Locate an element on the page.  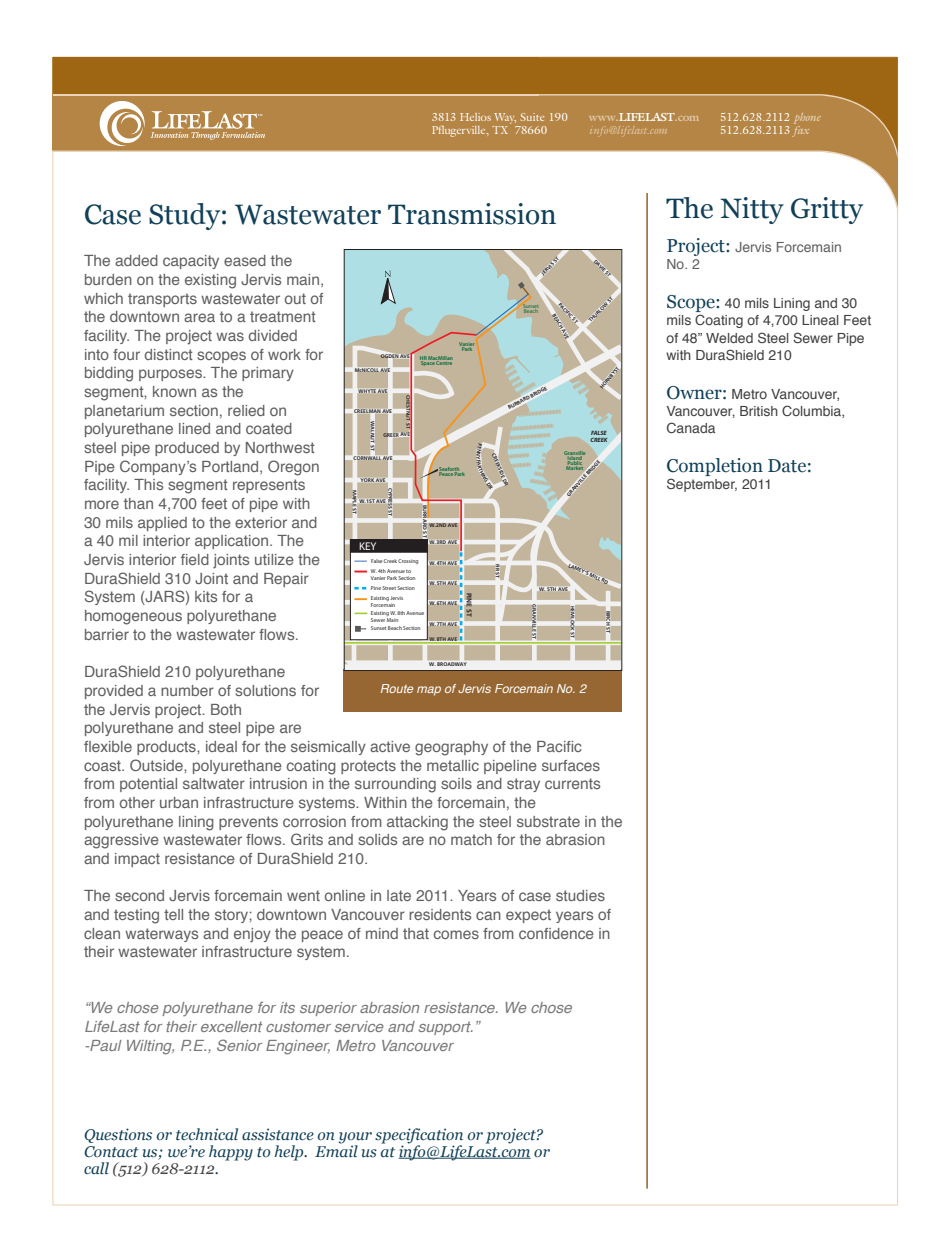
support is located at coordinates (446, 1028).
